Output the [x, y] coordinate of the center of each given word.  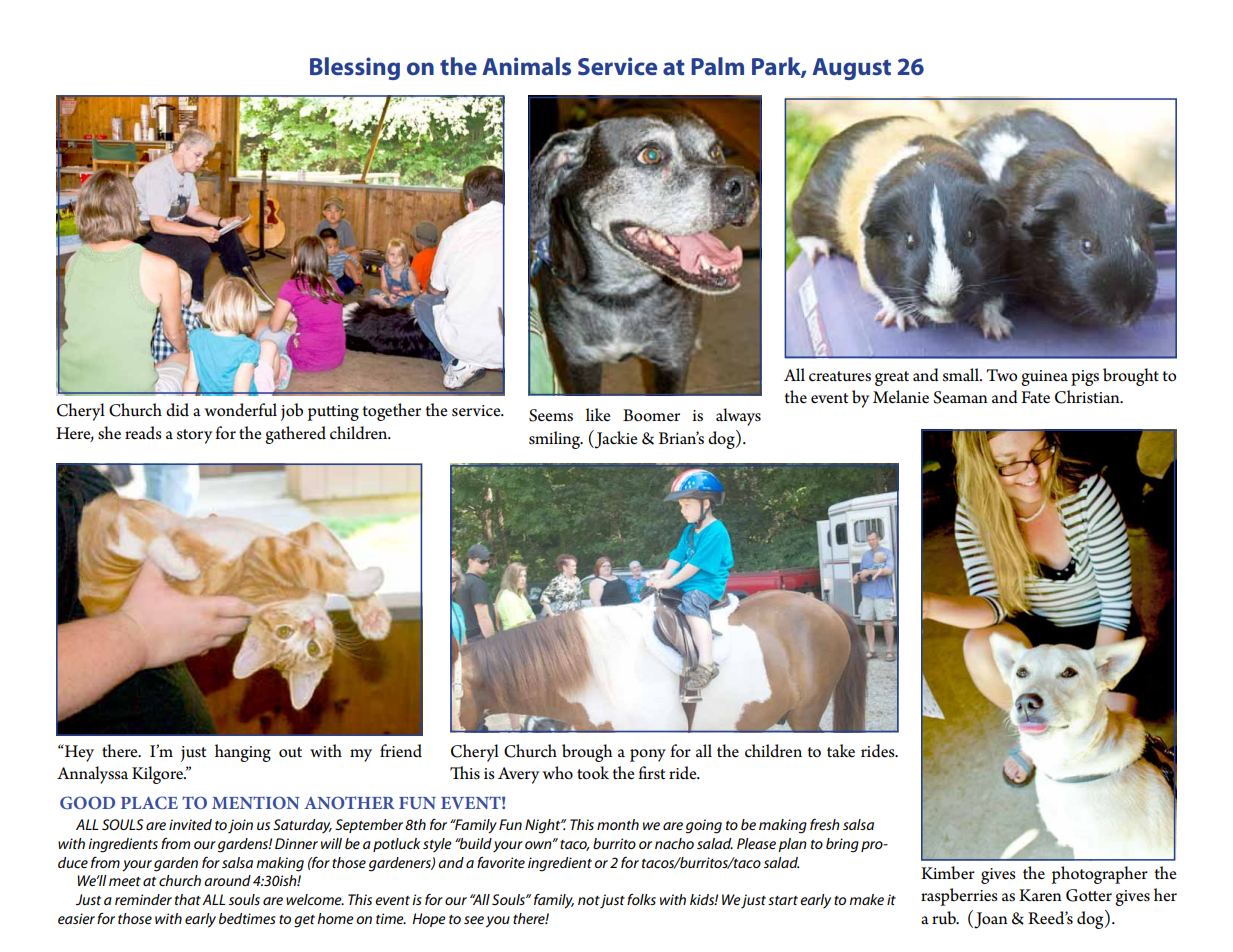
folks [641, 899]
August [851, 69]
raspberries [959, 897]
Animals [526, 66]
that [188, 899]
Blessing [355, 68]
